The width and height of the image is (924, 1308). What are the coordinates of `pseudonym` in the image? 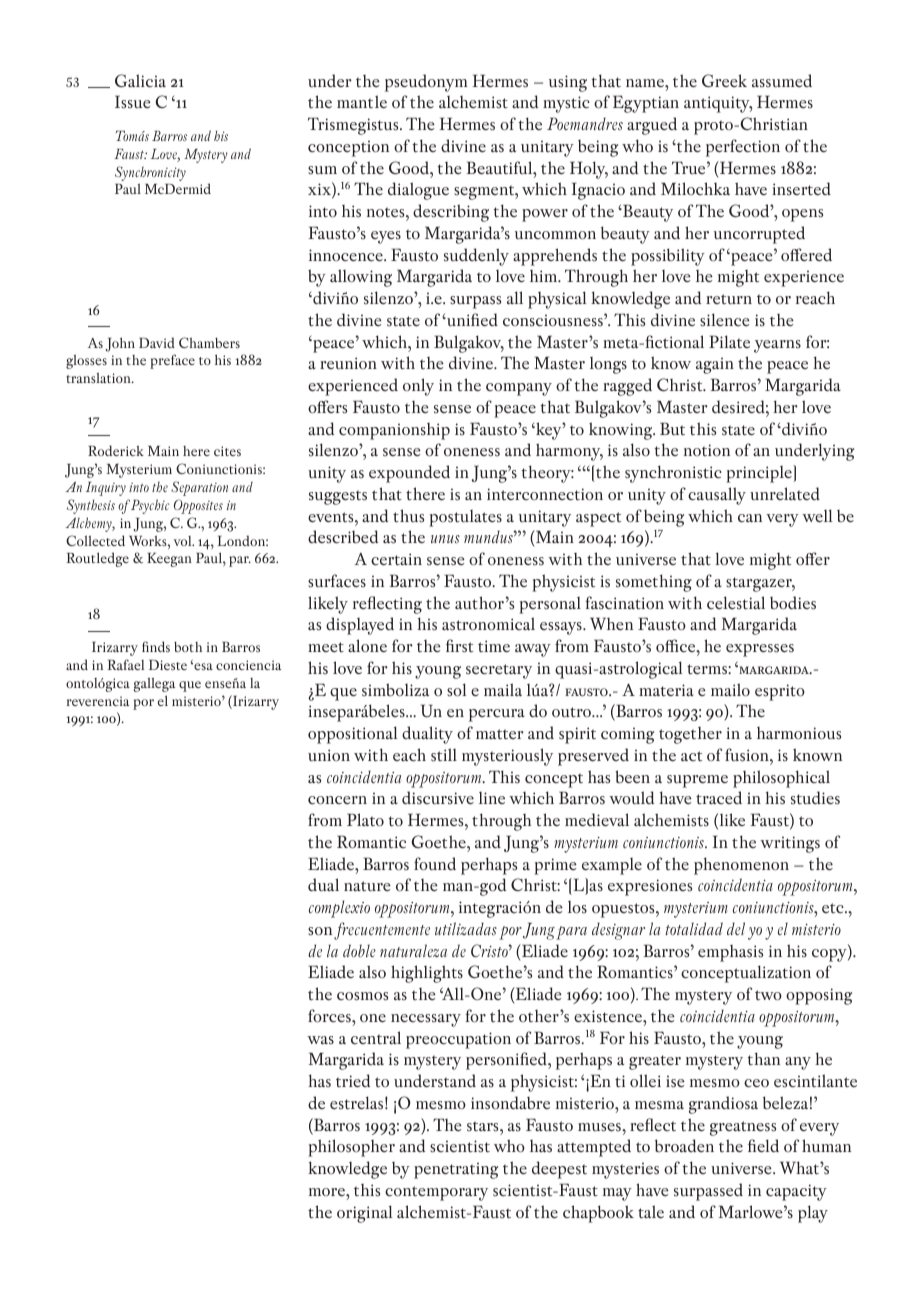 It's located at (426, 83).
